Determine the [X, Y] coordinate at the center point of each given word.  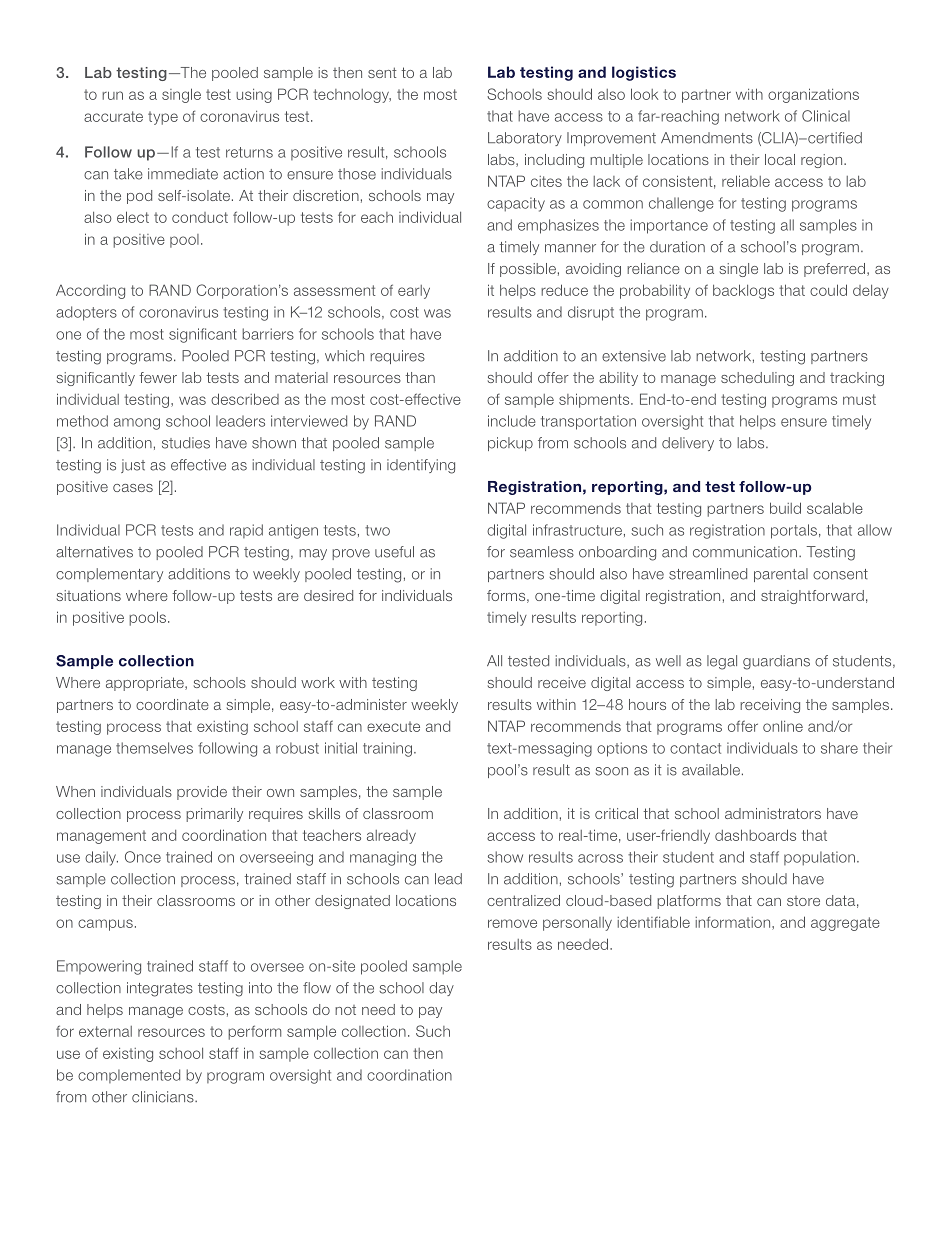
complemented [129, 1076]
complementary [109, 575]
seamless [542, 552]
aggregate [845, 924]
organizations [813, 95]
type [163, 118]
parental [781, 575]
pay [430, 1012]
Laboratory [525, 139]
